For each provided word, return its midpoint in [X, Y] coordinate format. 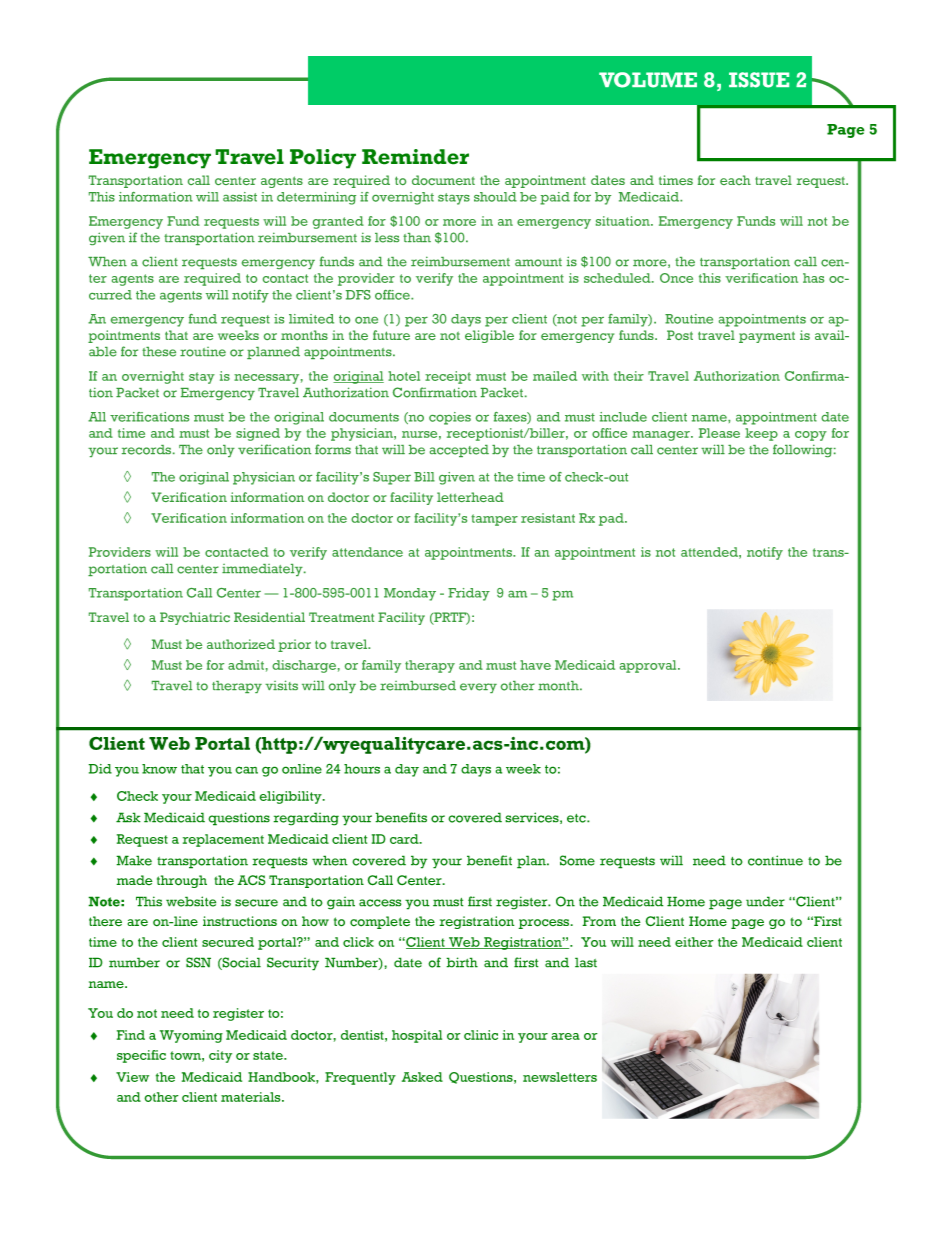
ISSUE [759, 80]
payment [767, 337]
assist [240, 197]
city [220, 1056]
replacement [223, 840]
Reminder [415, 157]
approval [649, 666]
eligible [489, 336]
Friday [469, 594]
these [159, 352]
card [405, 839]
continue [775, 860]
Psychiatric [195, 618]
